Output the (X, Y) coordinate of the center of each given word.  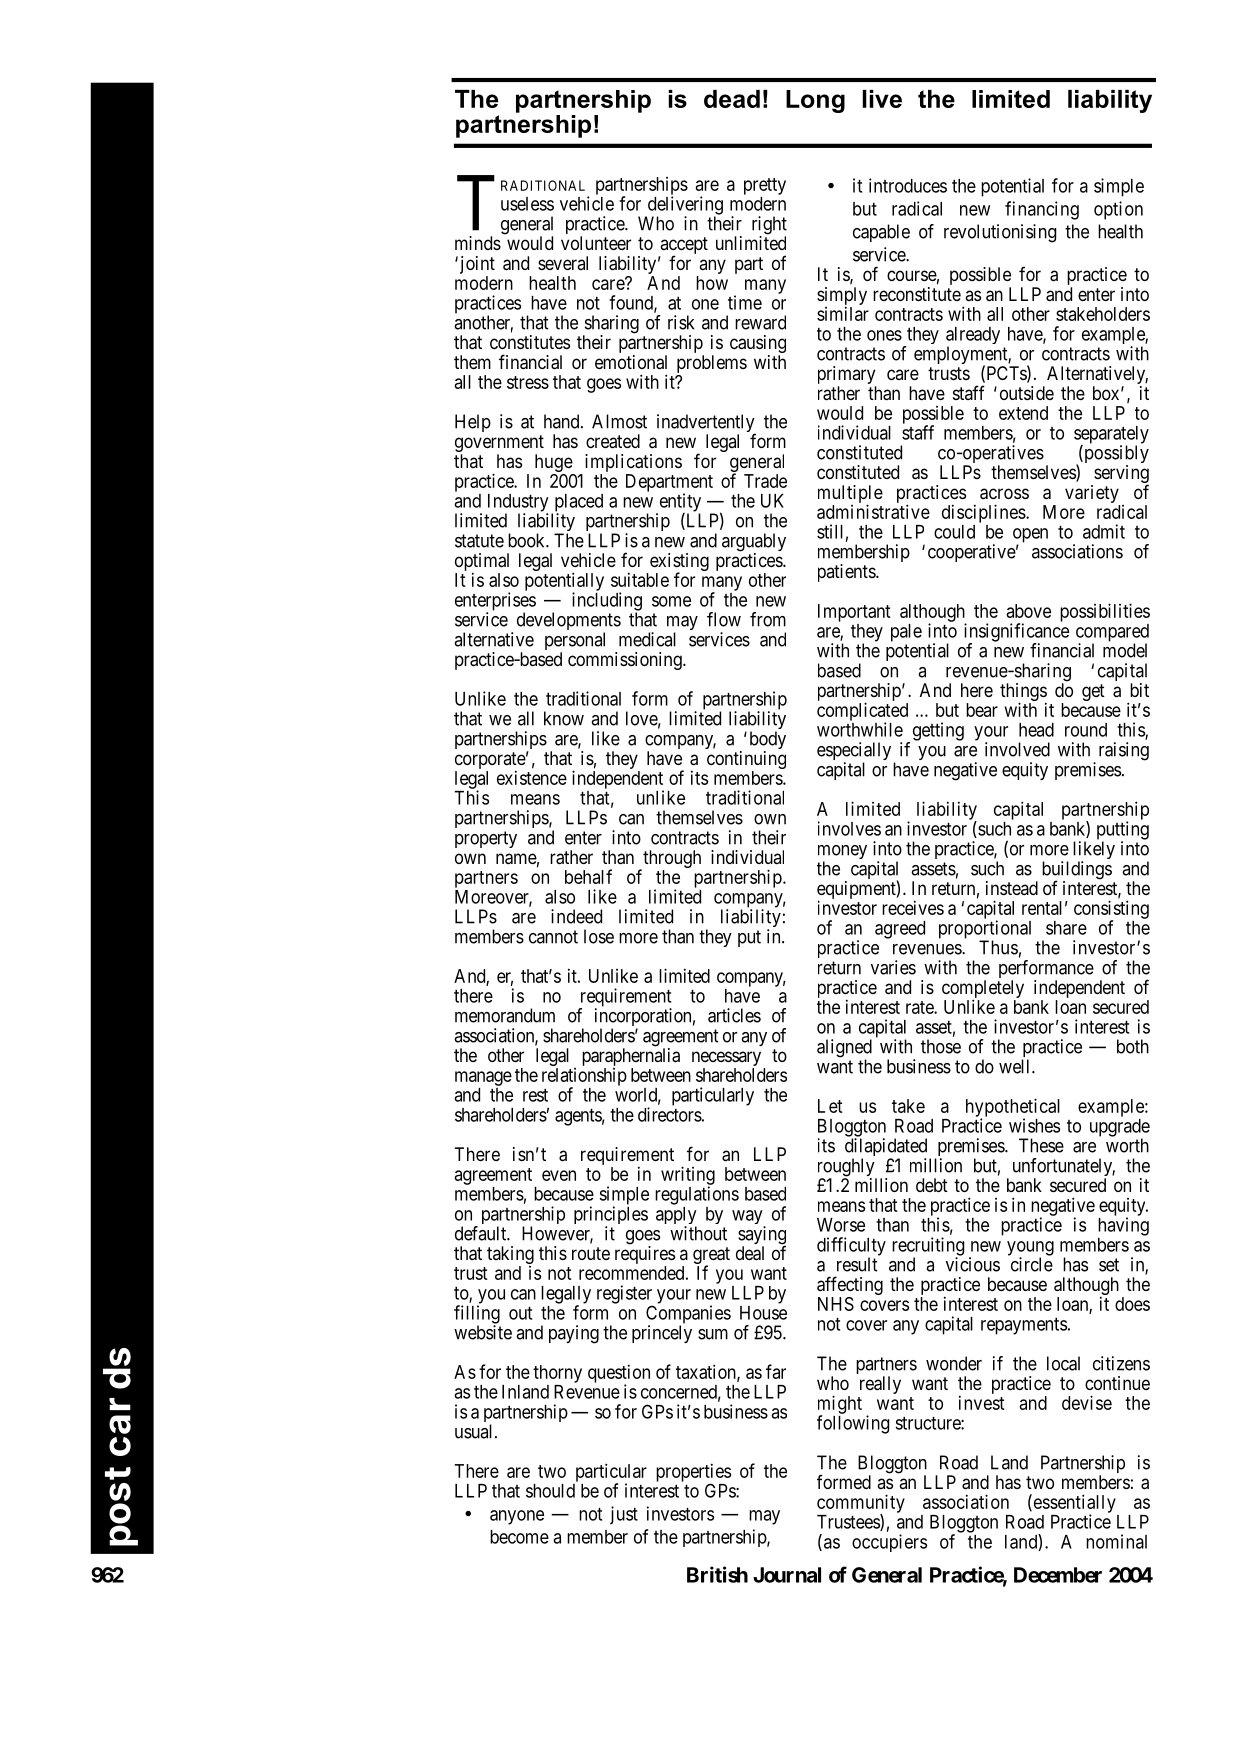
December (1058, 1575)
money (842, 853)
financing (1042, 210)
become (519, 1537)
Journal (787, 1575)
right (769, 226)
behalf (588, 876)
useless (527, 204)
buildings (1077, 871)
